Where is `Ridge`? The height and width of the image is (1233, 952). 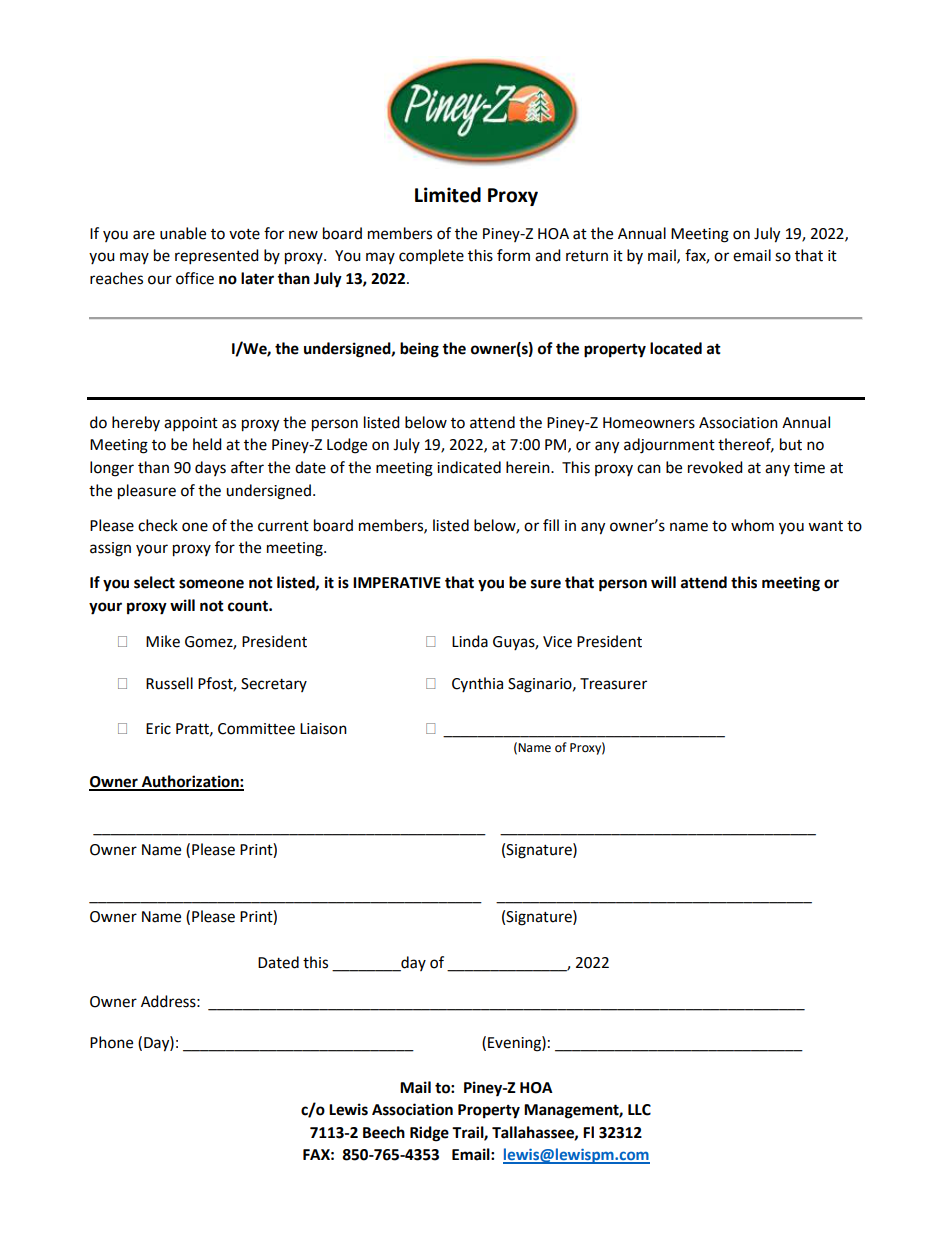 Ridge is located at coordinates (429, 1134).
